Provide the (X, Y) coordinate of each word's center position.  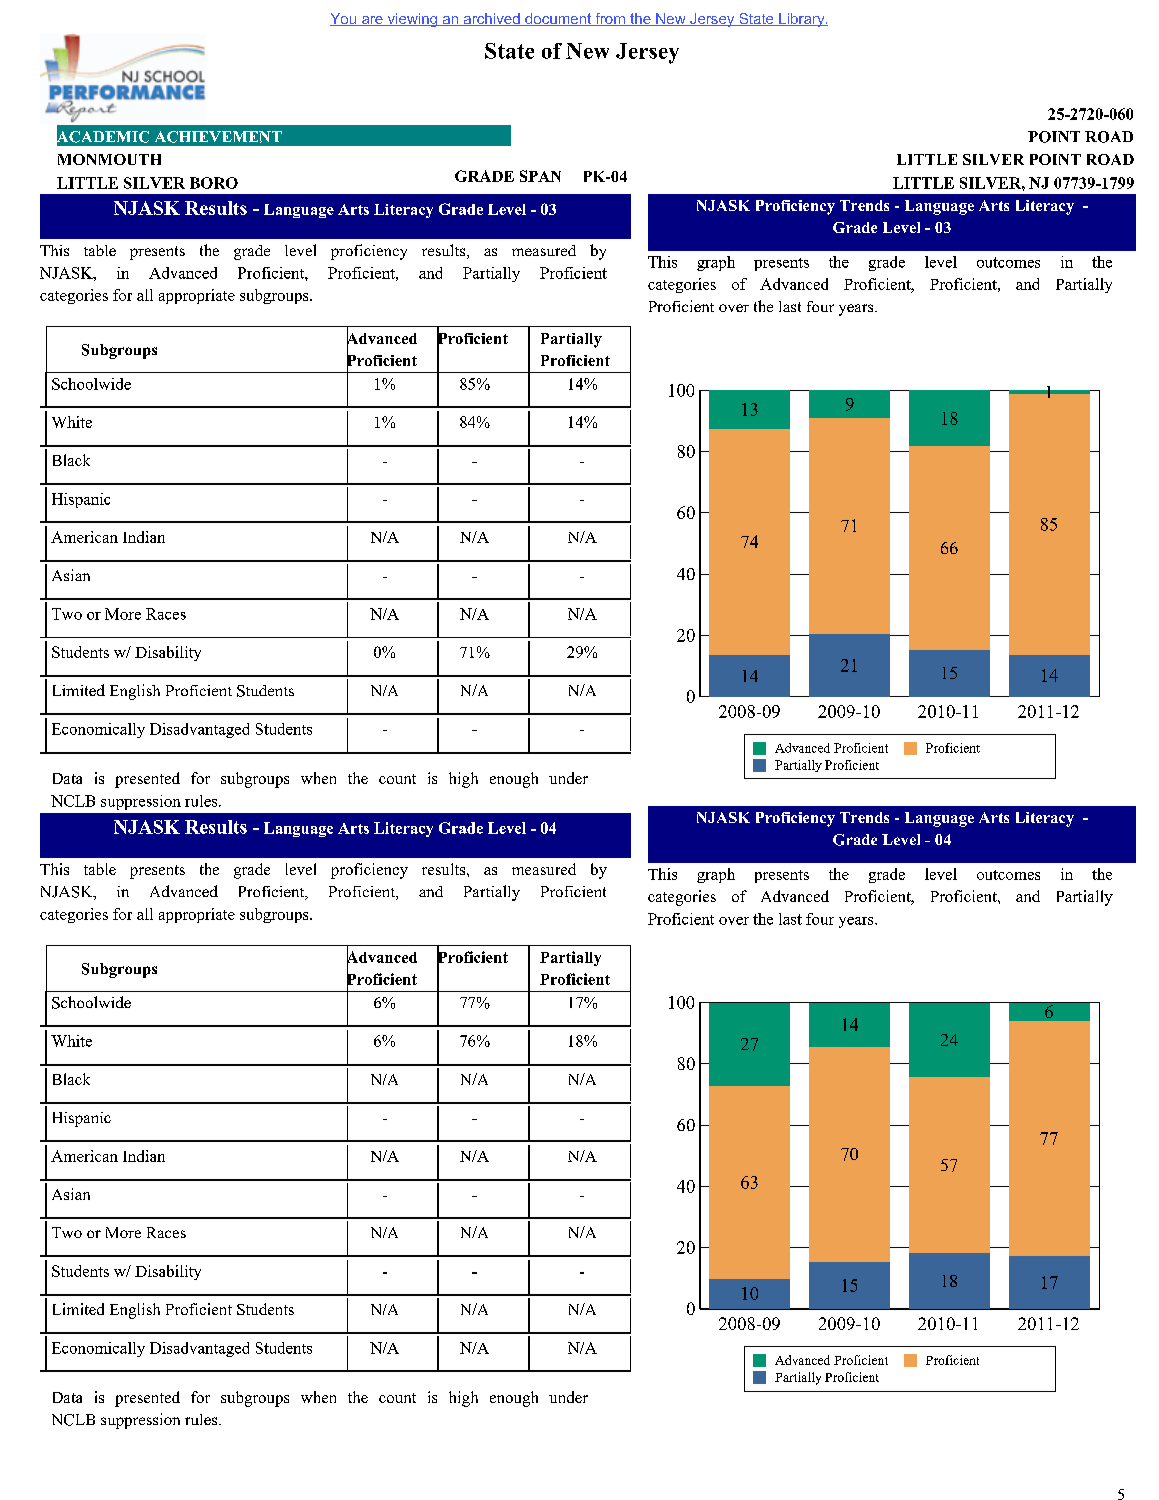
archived (491, 19)
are (372, 21)
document (558, 19)
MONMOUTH (109, 159)
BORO (214, 183)
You (344, 19)
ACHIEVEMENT (218, 137)
